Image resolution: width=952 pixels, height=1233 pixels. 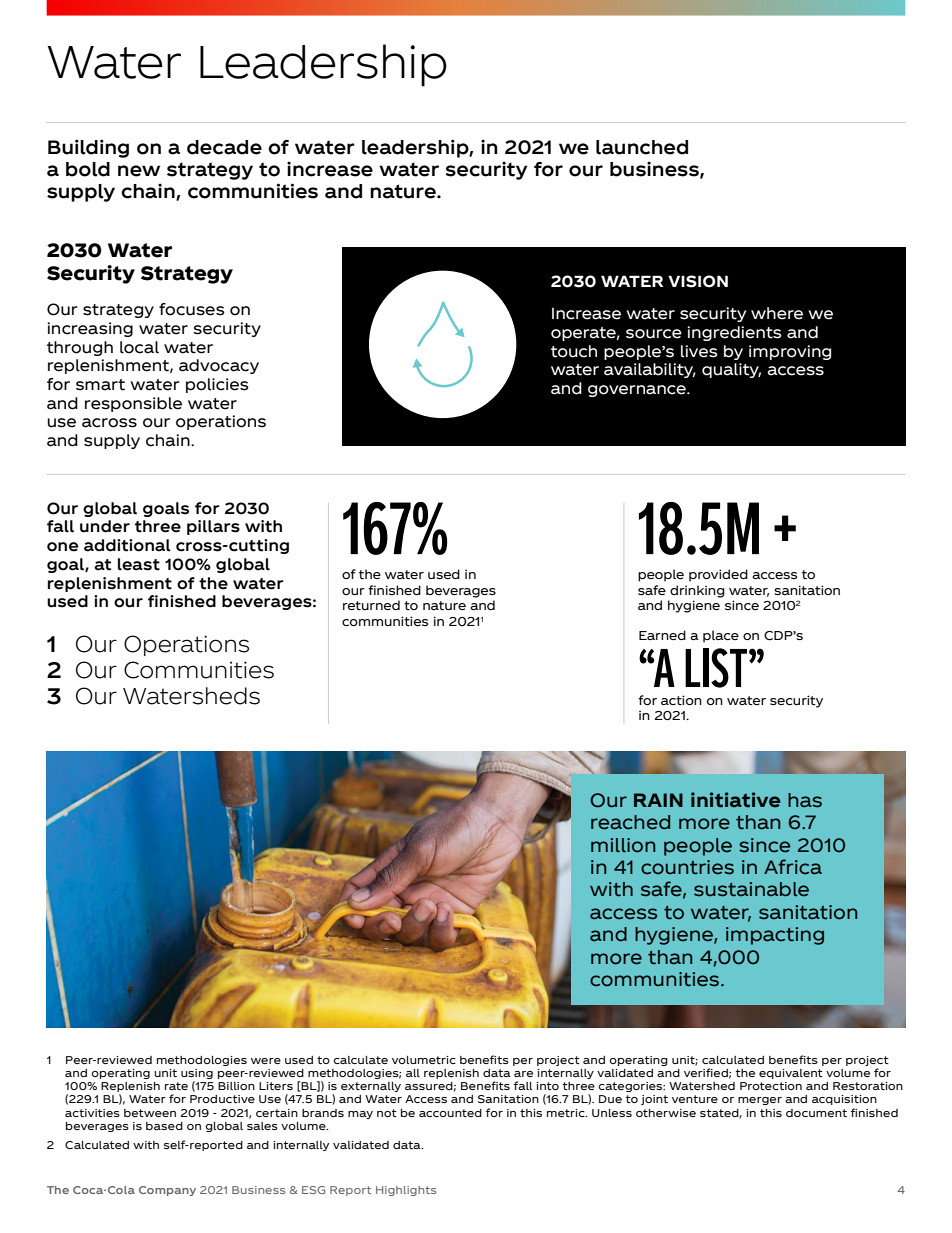 I want to click on new, so click(x=139, y=171).
